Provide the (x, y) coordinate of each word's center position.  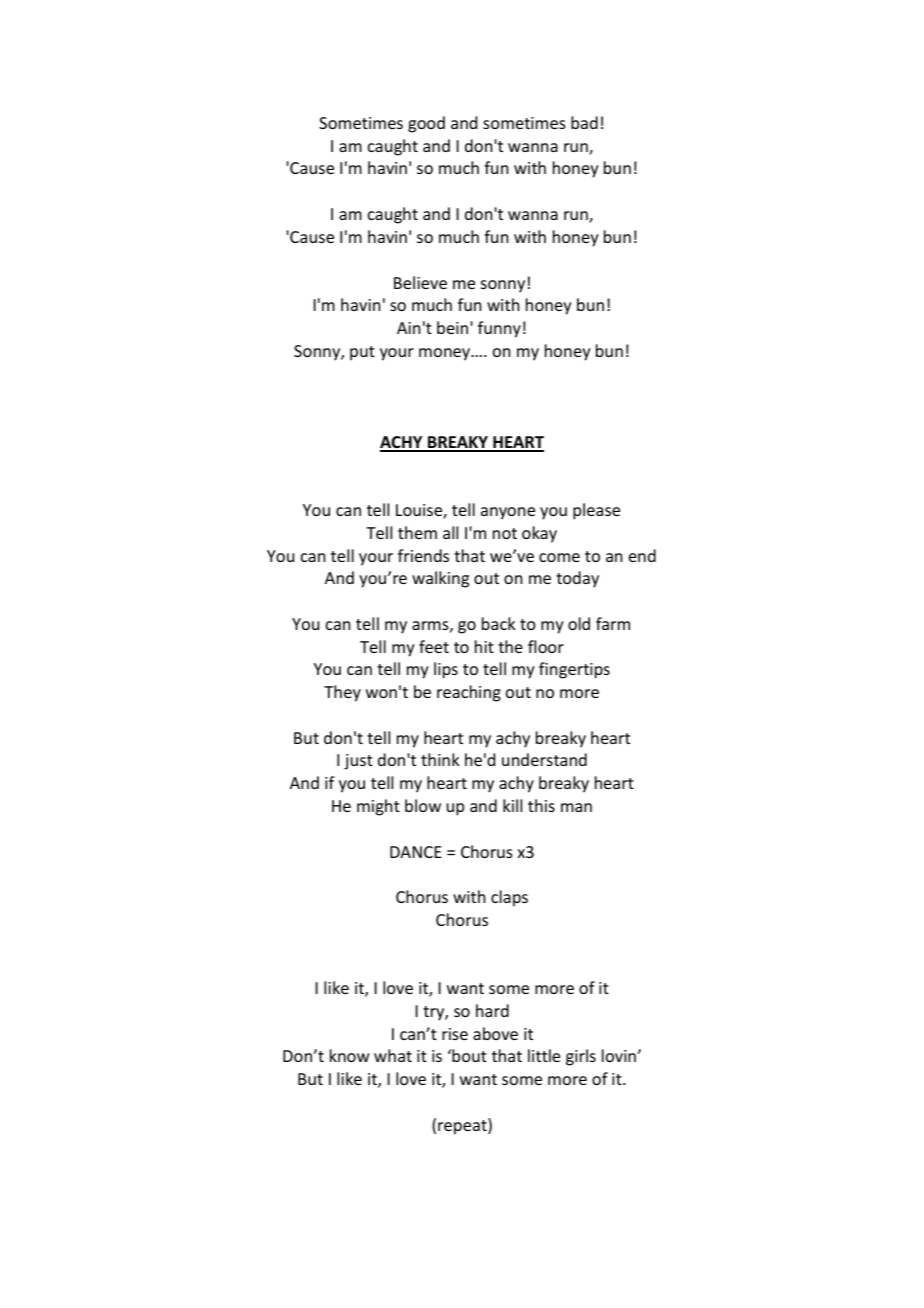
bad (584, 122)
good (426, 124)
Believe (420, 282)
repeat (463, 1126)
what (393, 1055)
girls (581, 1057)
